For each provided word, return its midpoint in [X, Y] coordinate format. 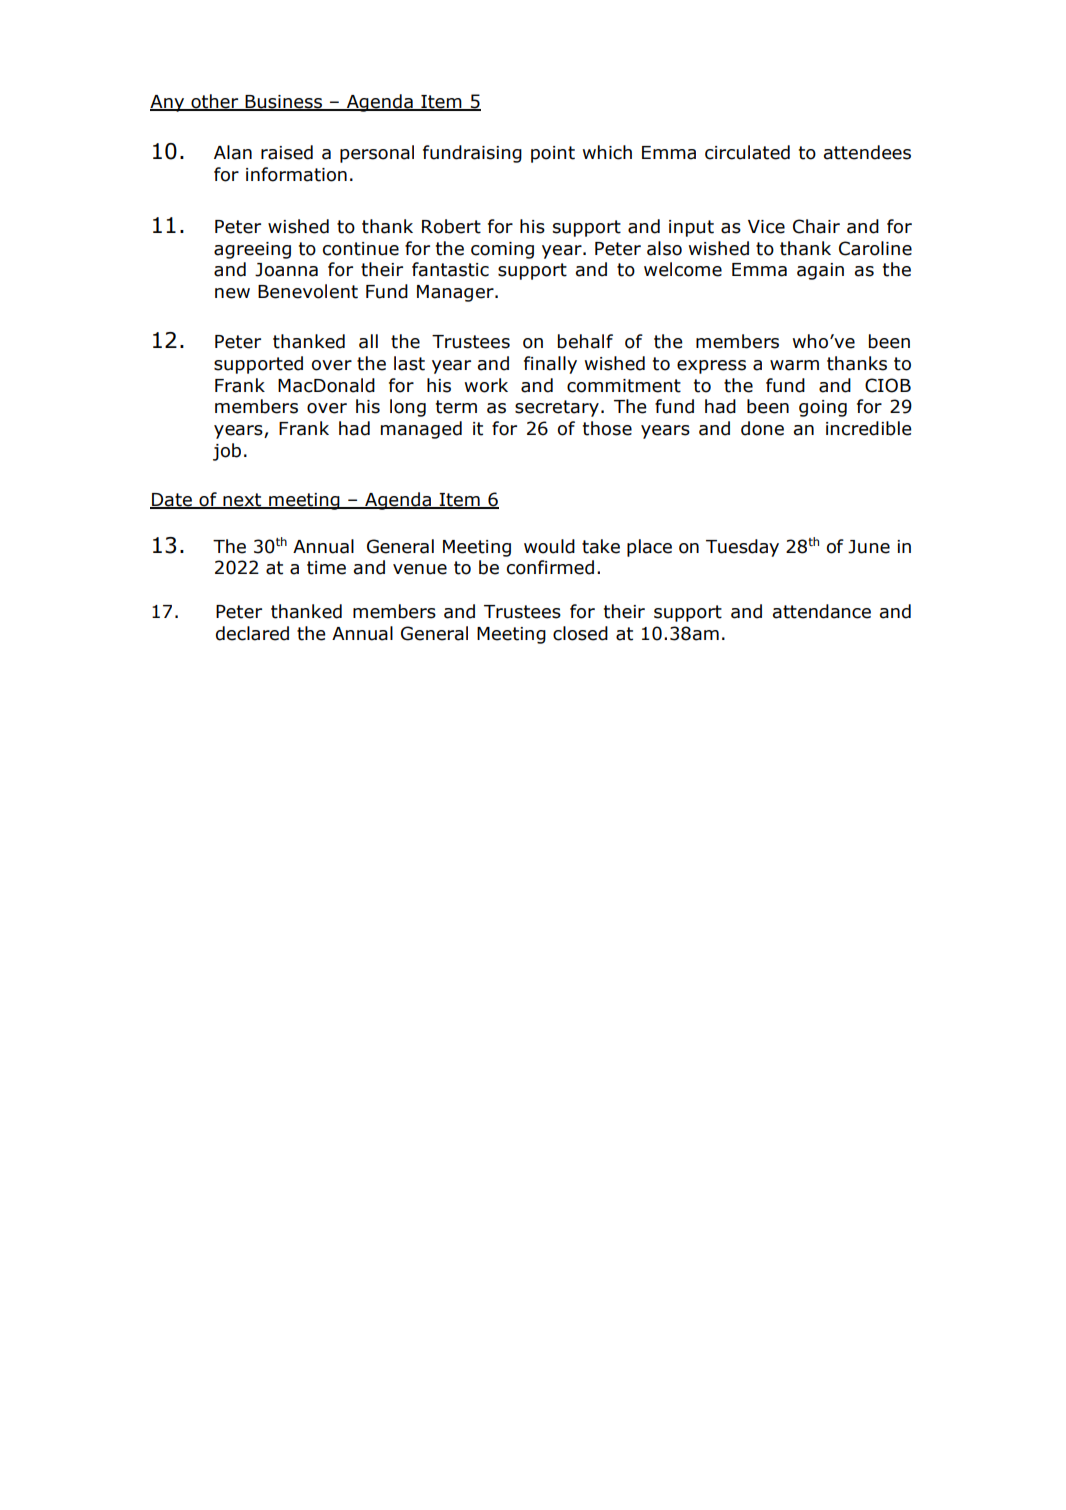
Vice [766, 227]
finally [550, 365]
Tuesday [742, 548]
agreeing [252, 250]
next [242, 500]
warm [794, 365]
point [553, 154]
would [549, 546]
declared [252, 633]
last [409, 363]
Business [284, 103]
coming [502, 250]
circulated [747, 152]
